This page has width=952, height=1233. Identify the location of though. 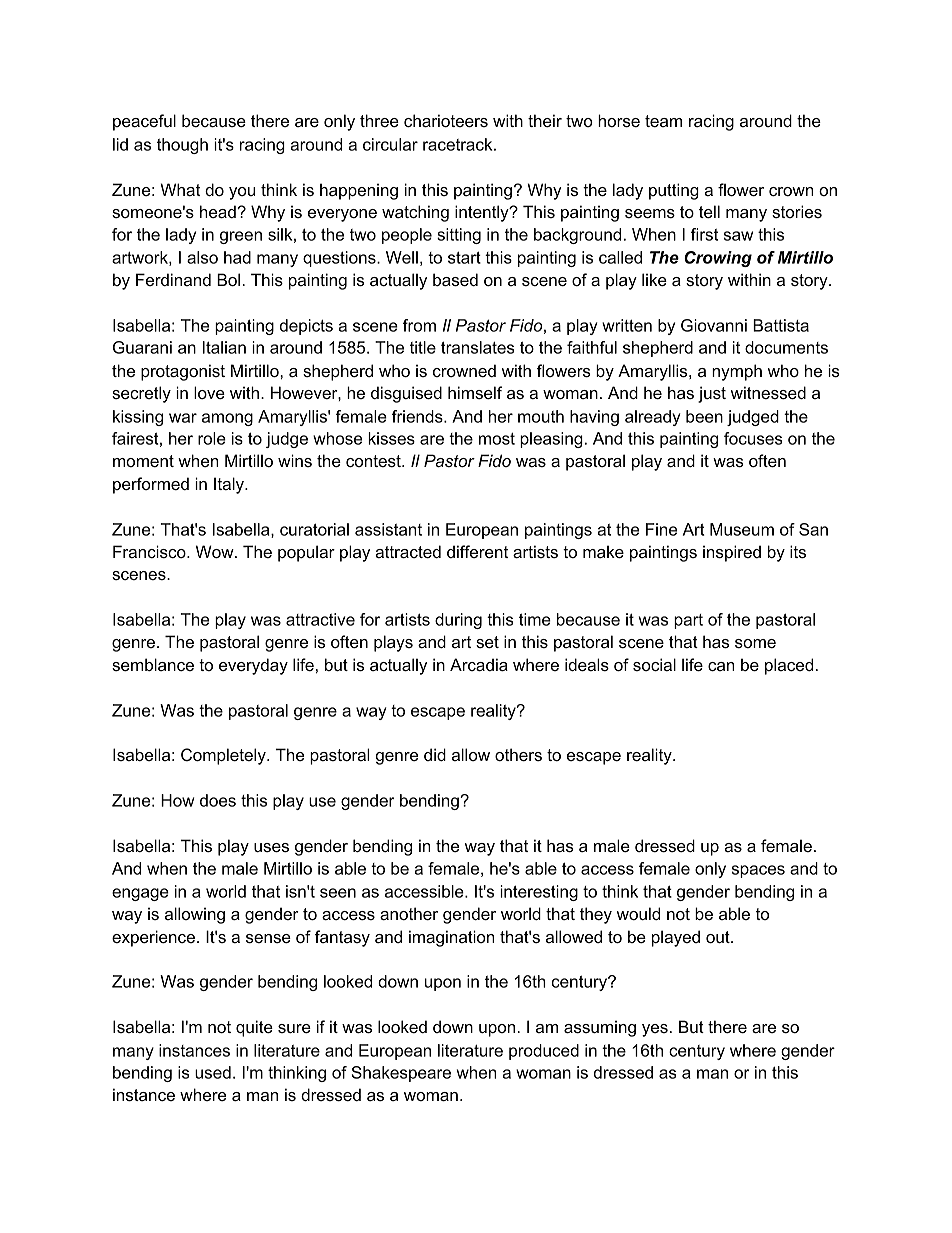
(182, 146).
